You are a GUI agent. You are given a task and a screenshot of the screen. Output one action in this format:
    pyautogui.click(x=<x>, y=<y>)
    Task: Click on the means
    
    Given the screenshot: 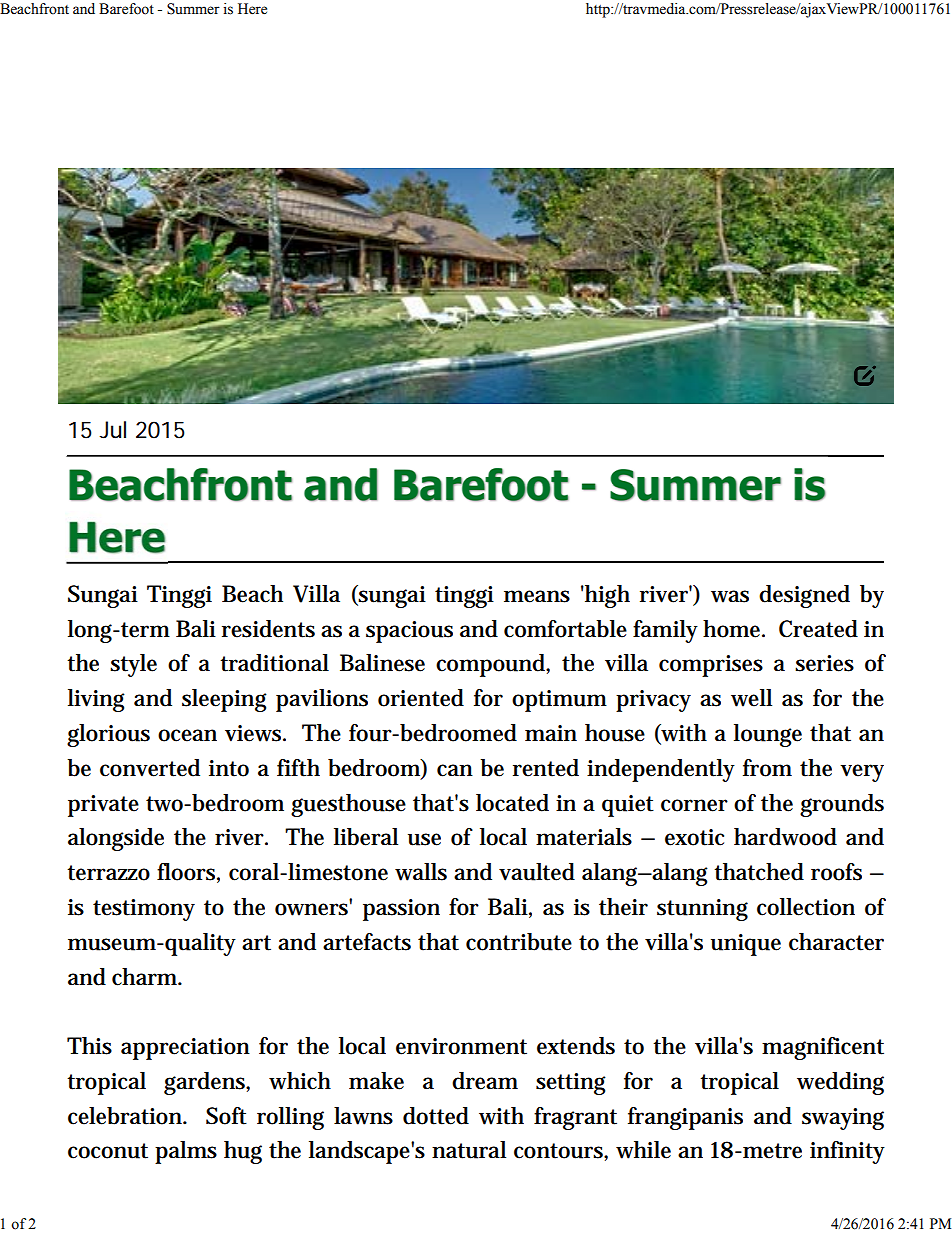 What is the action you would take?
    pyautogui.click(x=537, y=596)
